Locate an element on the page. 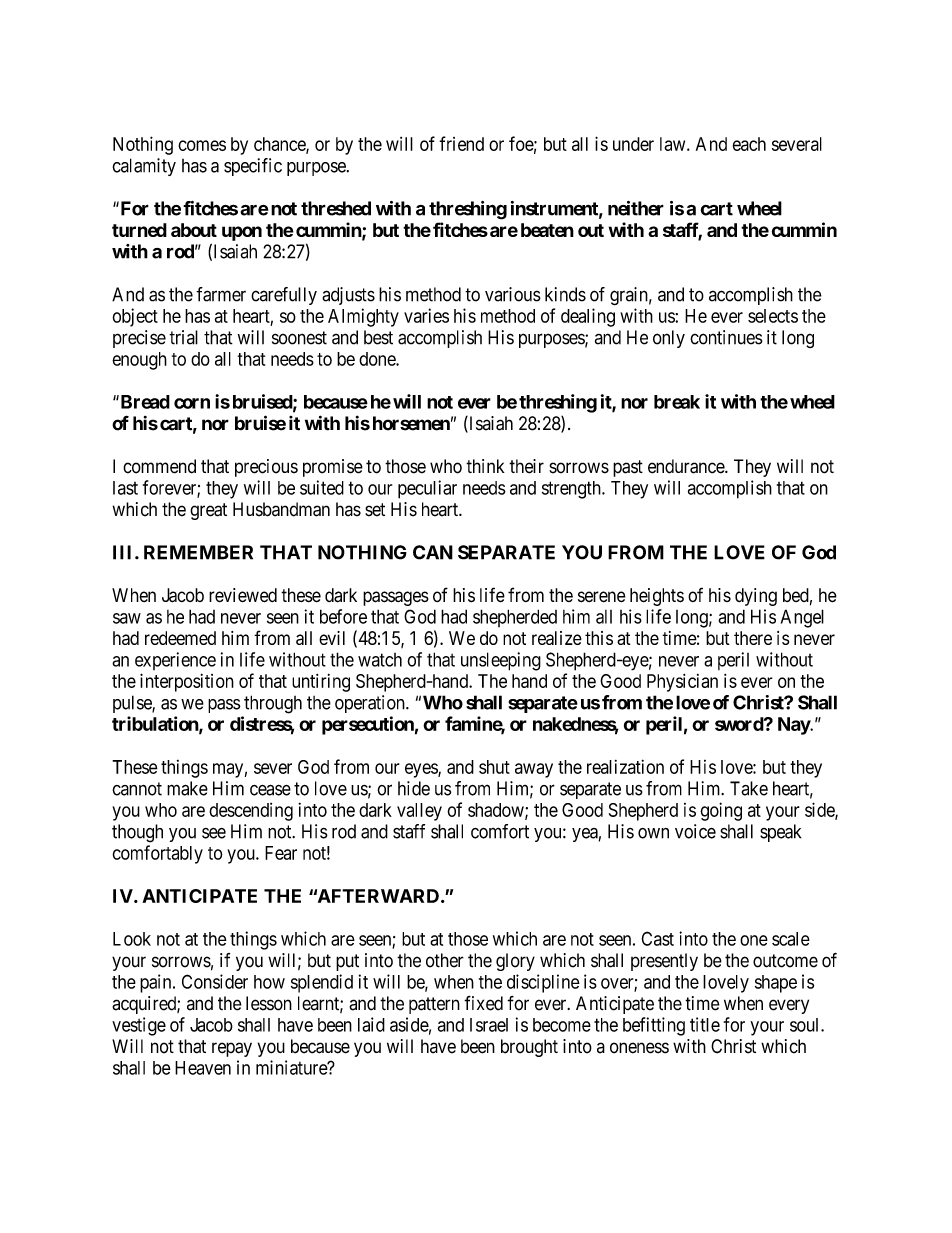 The width and height of the document is (952, 1233). reviewed is located at coordinates (243, 595).
